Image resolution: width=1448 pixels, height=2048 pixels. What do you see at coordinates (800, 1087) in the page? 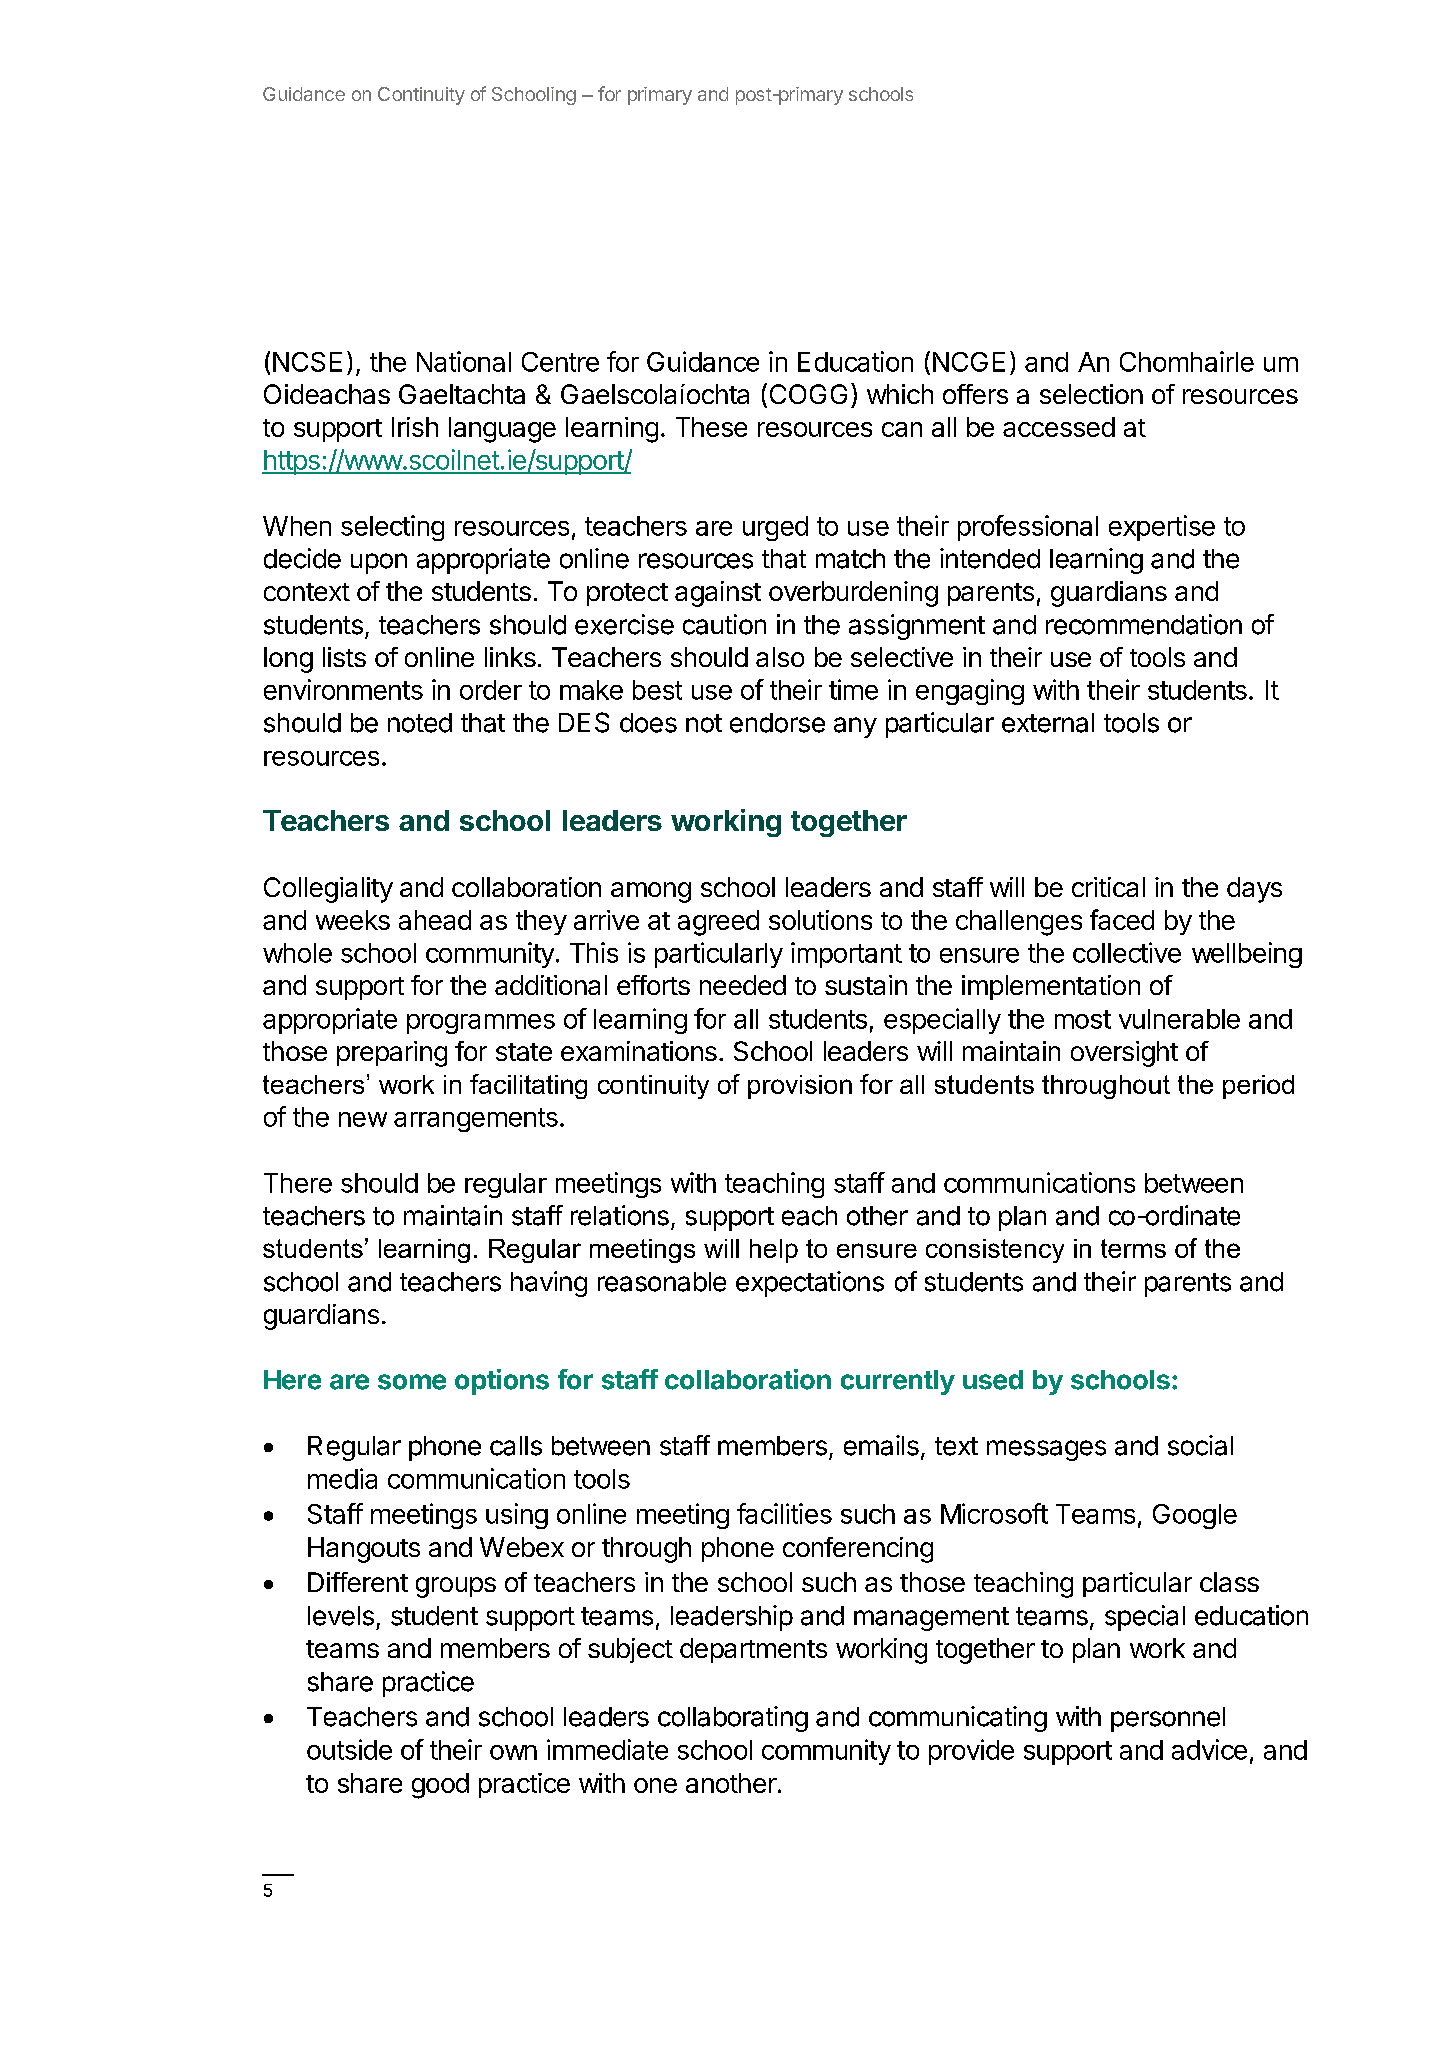
I see `provision` at bounding box center [800, 1087].
